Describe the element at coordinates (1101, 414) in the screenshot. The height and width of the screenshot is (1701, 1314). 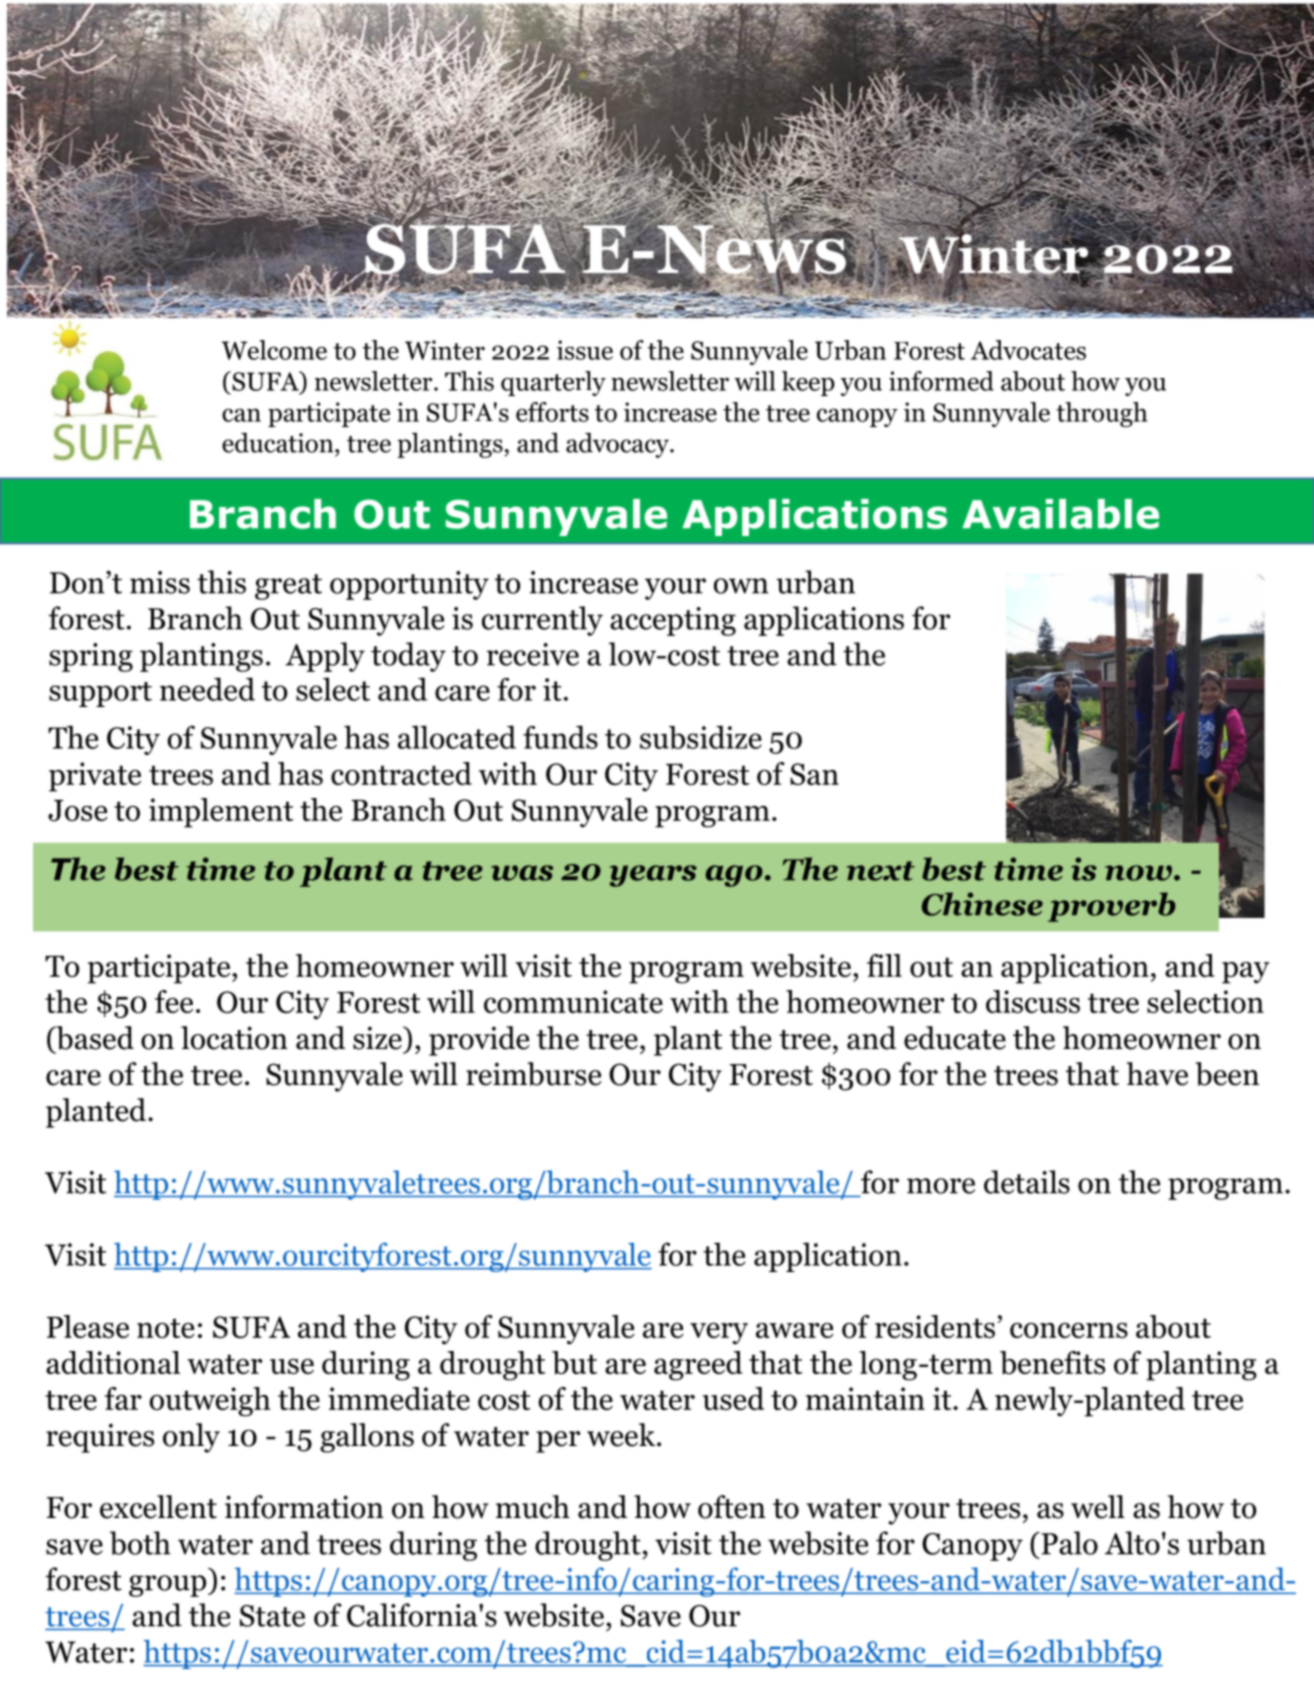
I see `through` at that location.
